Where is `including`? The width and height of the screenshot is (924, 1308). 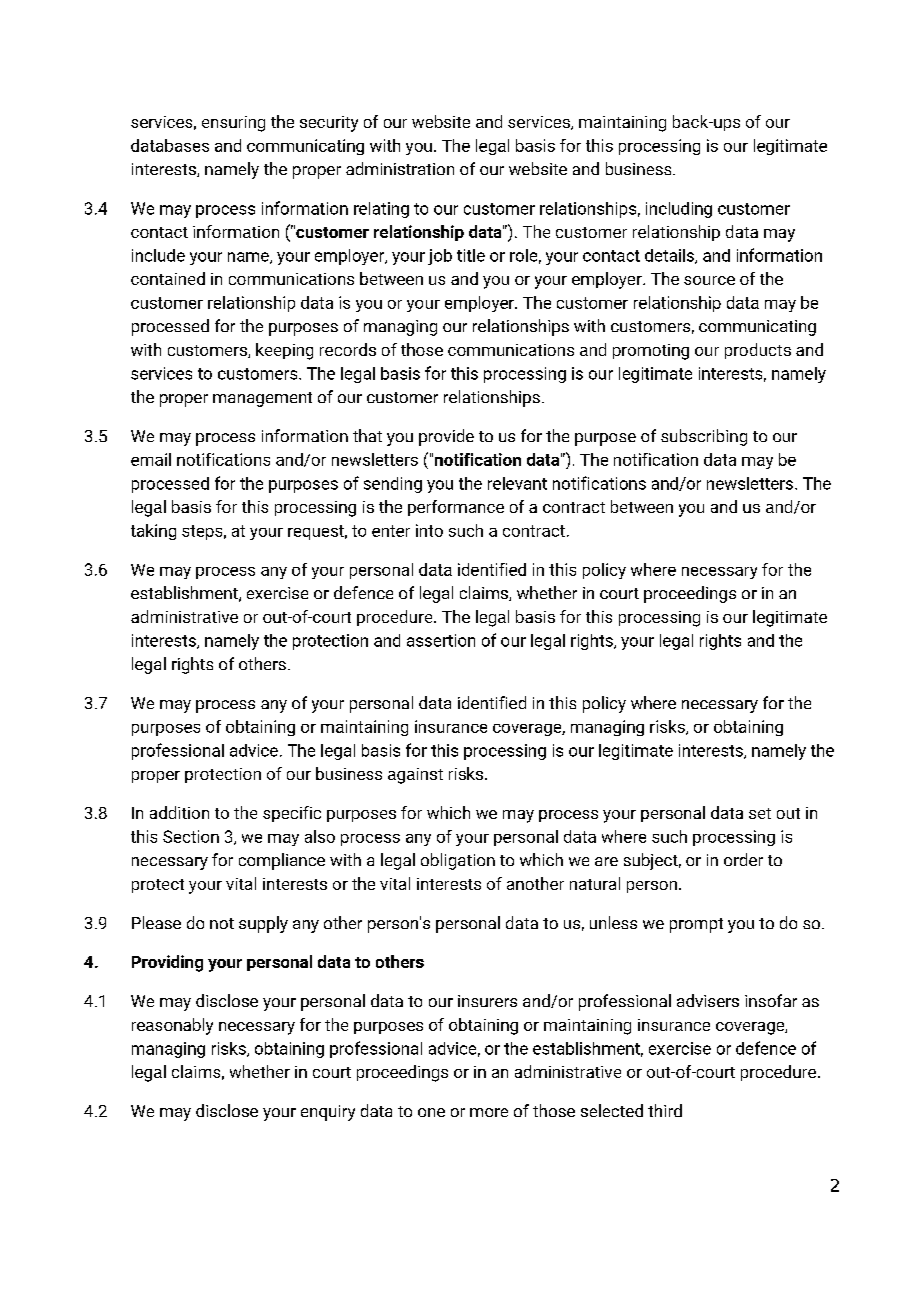 including is located at coordinates (679, 210).
